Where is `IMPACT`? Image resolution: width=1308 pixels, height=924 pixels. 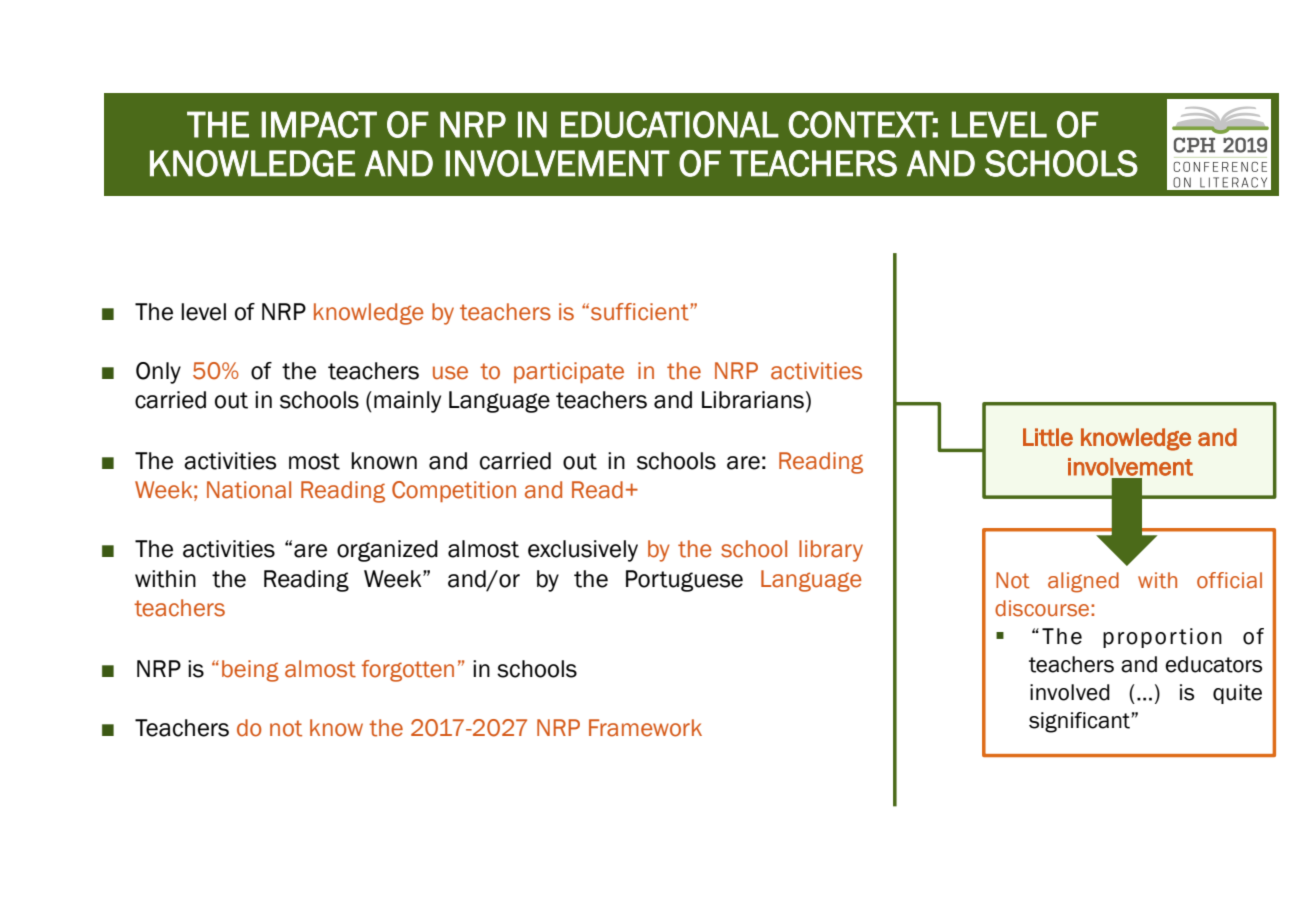
IMPACT is located at coordinates (319, 124).
